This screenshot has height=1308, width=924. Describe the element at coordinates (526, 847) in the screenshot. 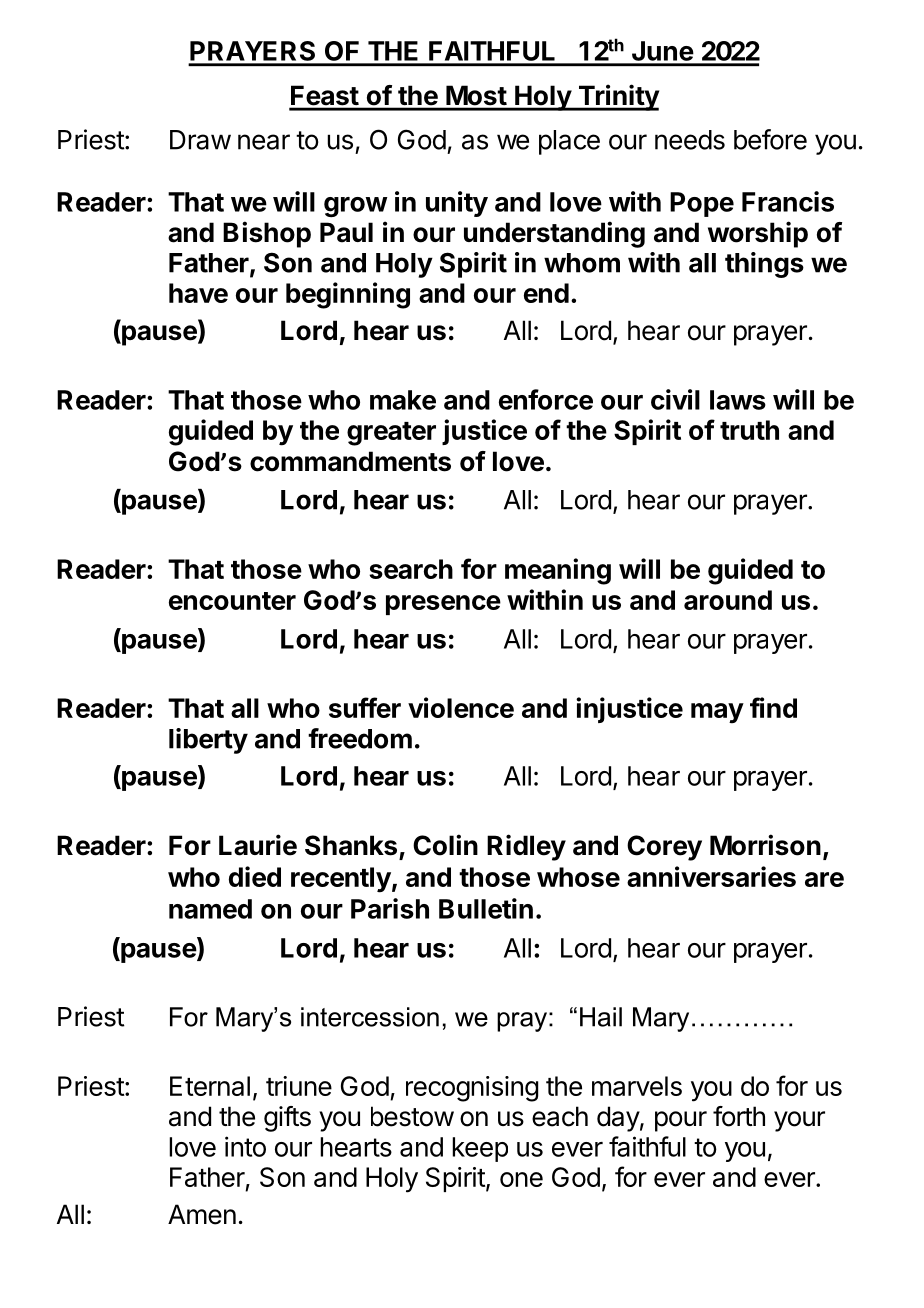

I see `Ridley` at that location.
